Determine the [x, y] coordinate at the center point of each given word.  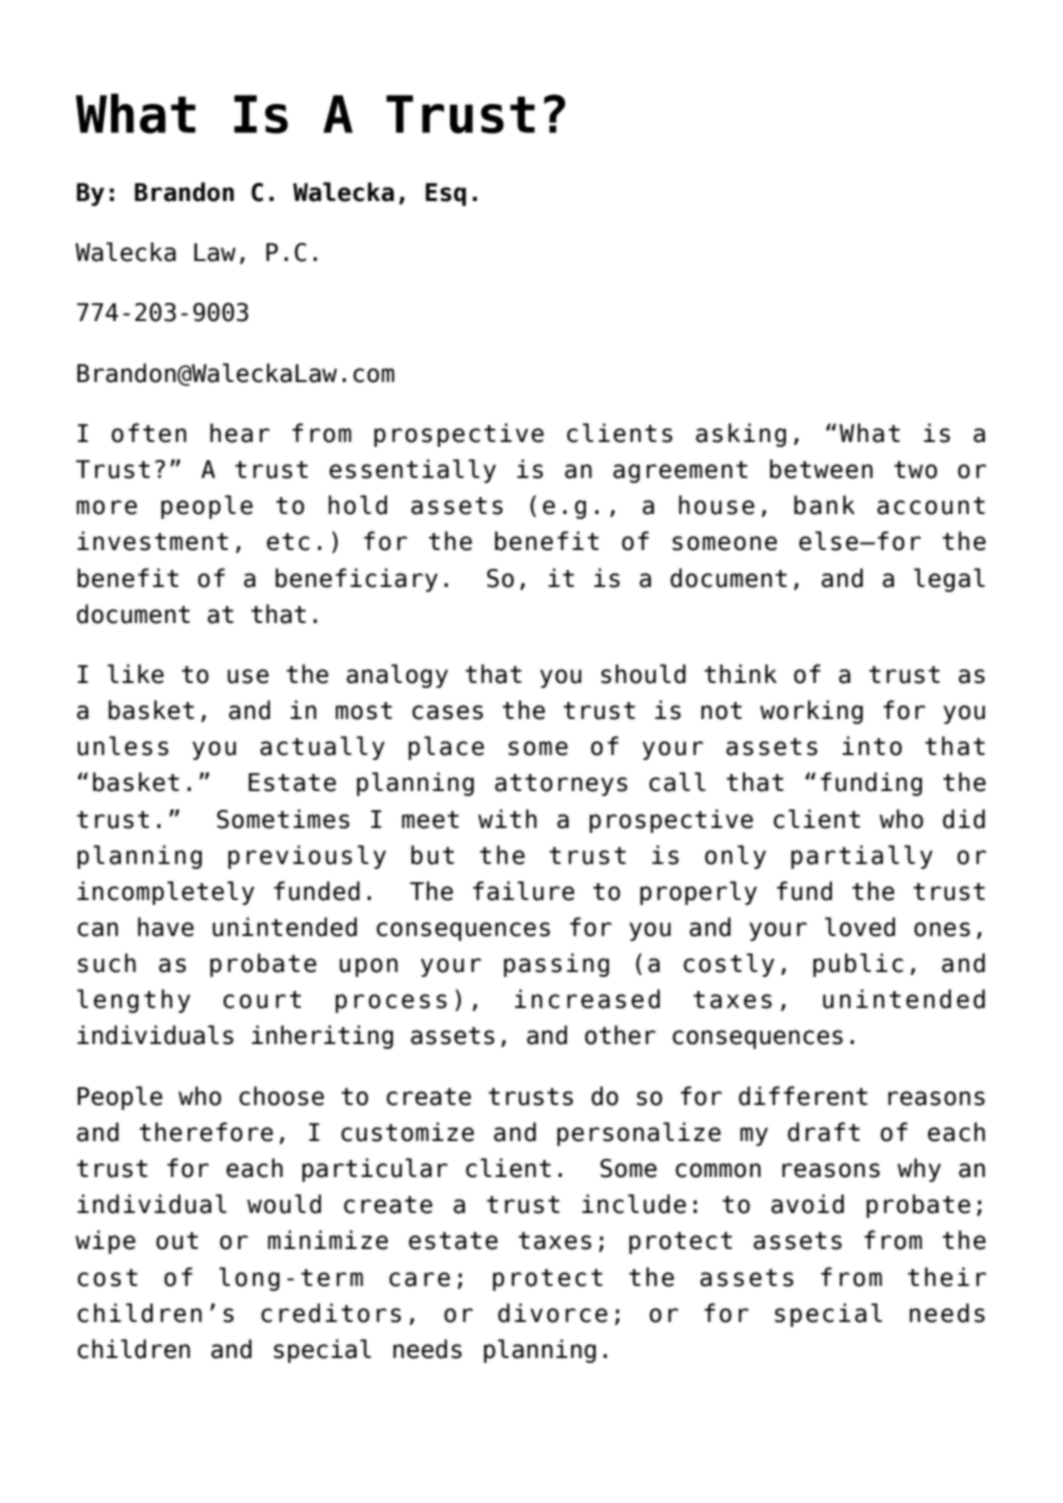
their [947, 1277]
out [177, 1241]
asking [741, 435]
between [821, 469]
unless [123, 746]
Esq [446, 194]
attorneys [561, 785]
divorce [553, 1313]
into [872, 746]
